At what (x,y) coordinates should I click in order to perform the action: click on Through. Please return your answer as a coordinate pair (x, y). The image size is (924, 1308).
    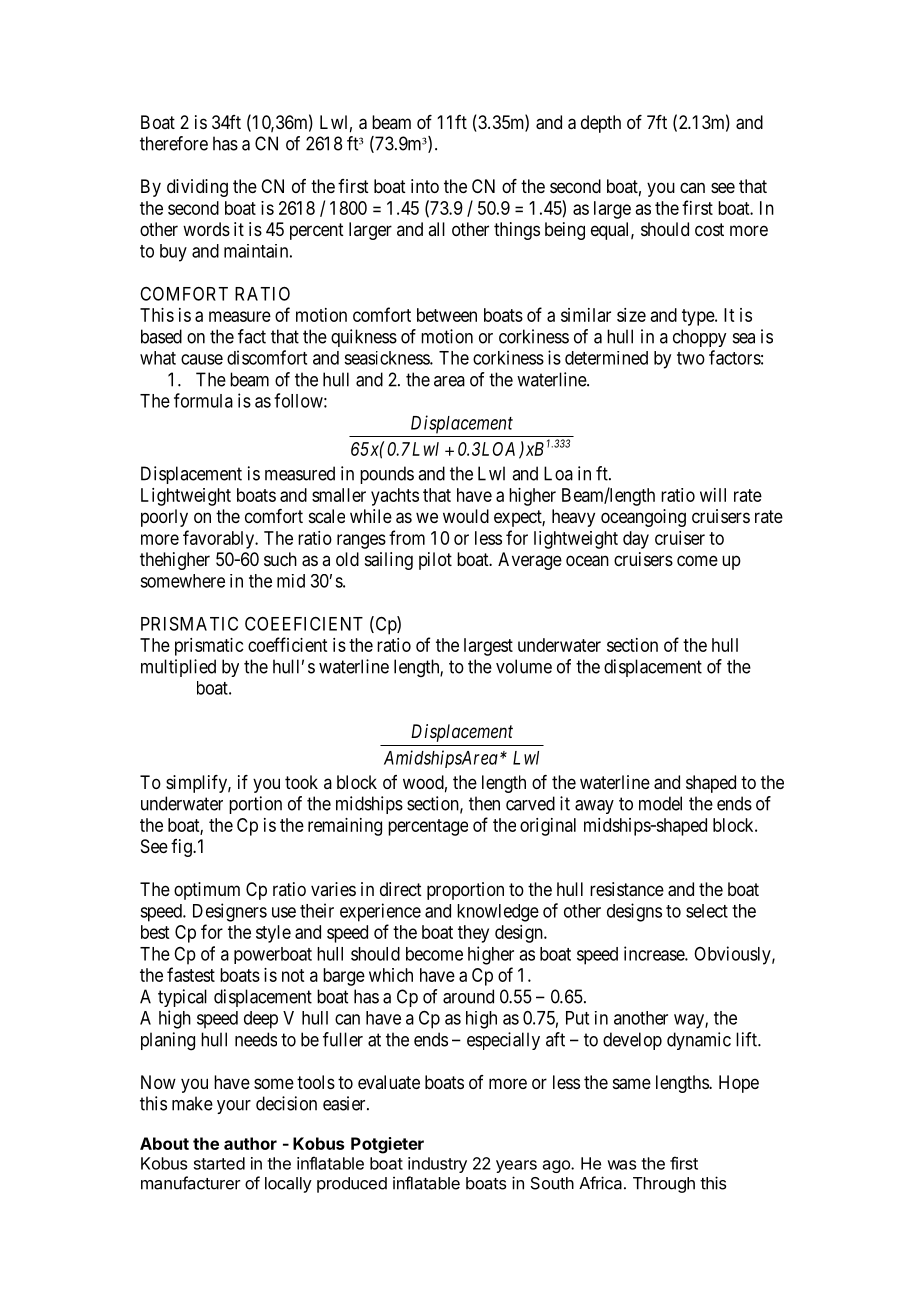
    Looking at the image, I should click on (664, 1185).
